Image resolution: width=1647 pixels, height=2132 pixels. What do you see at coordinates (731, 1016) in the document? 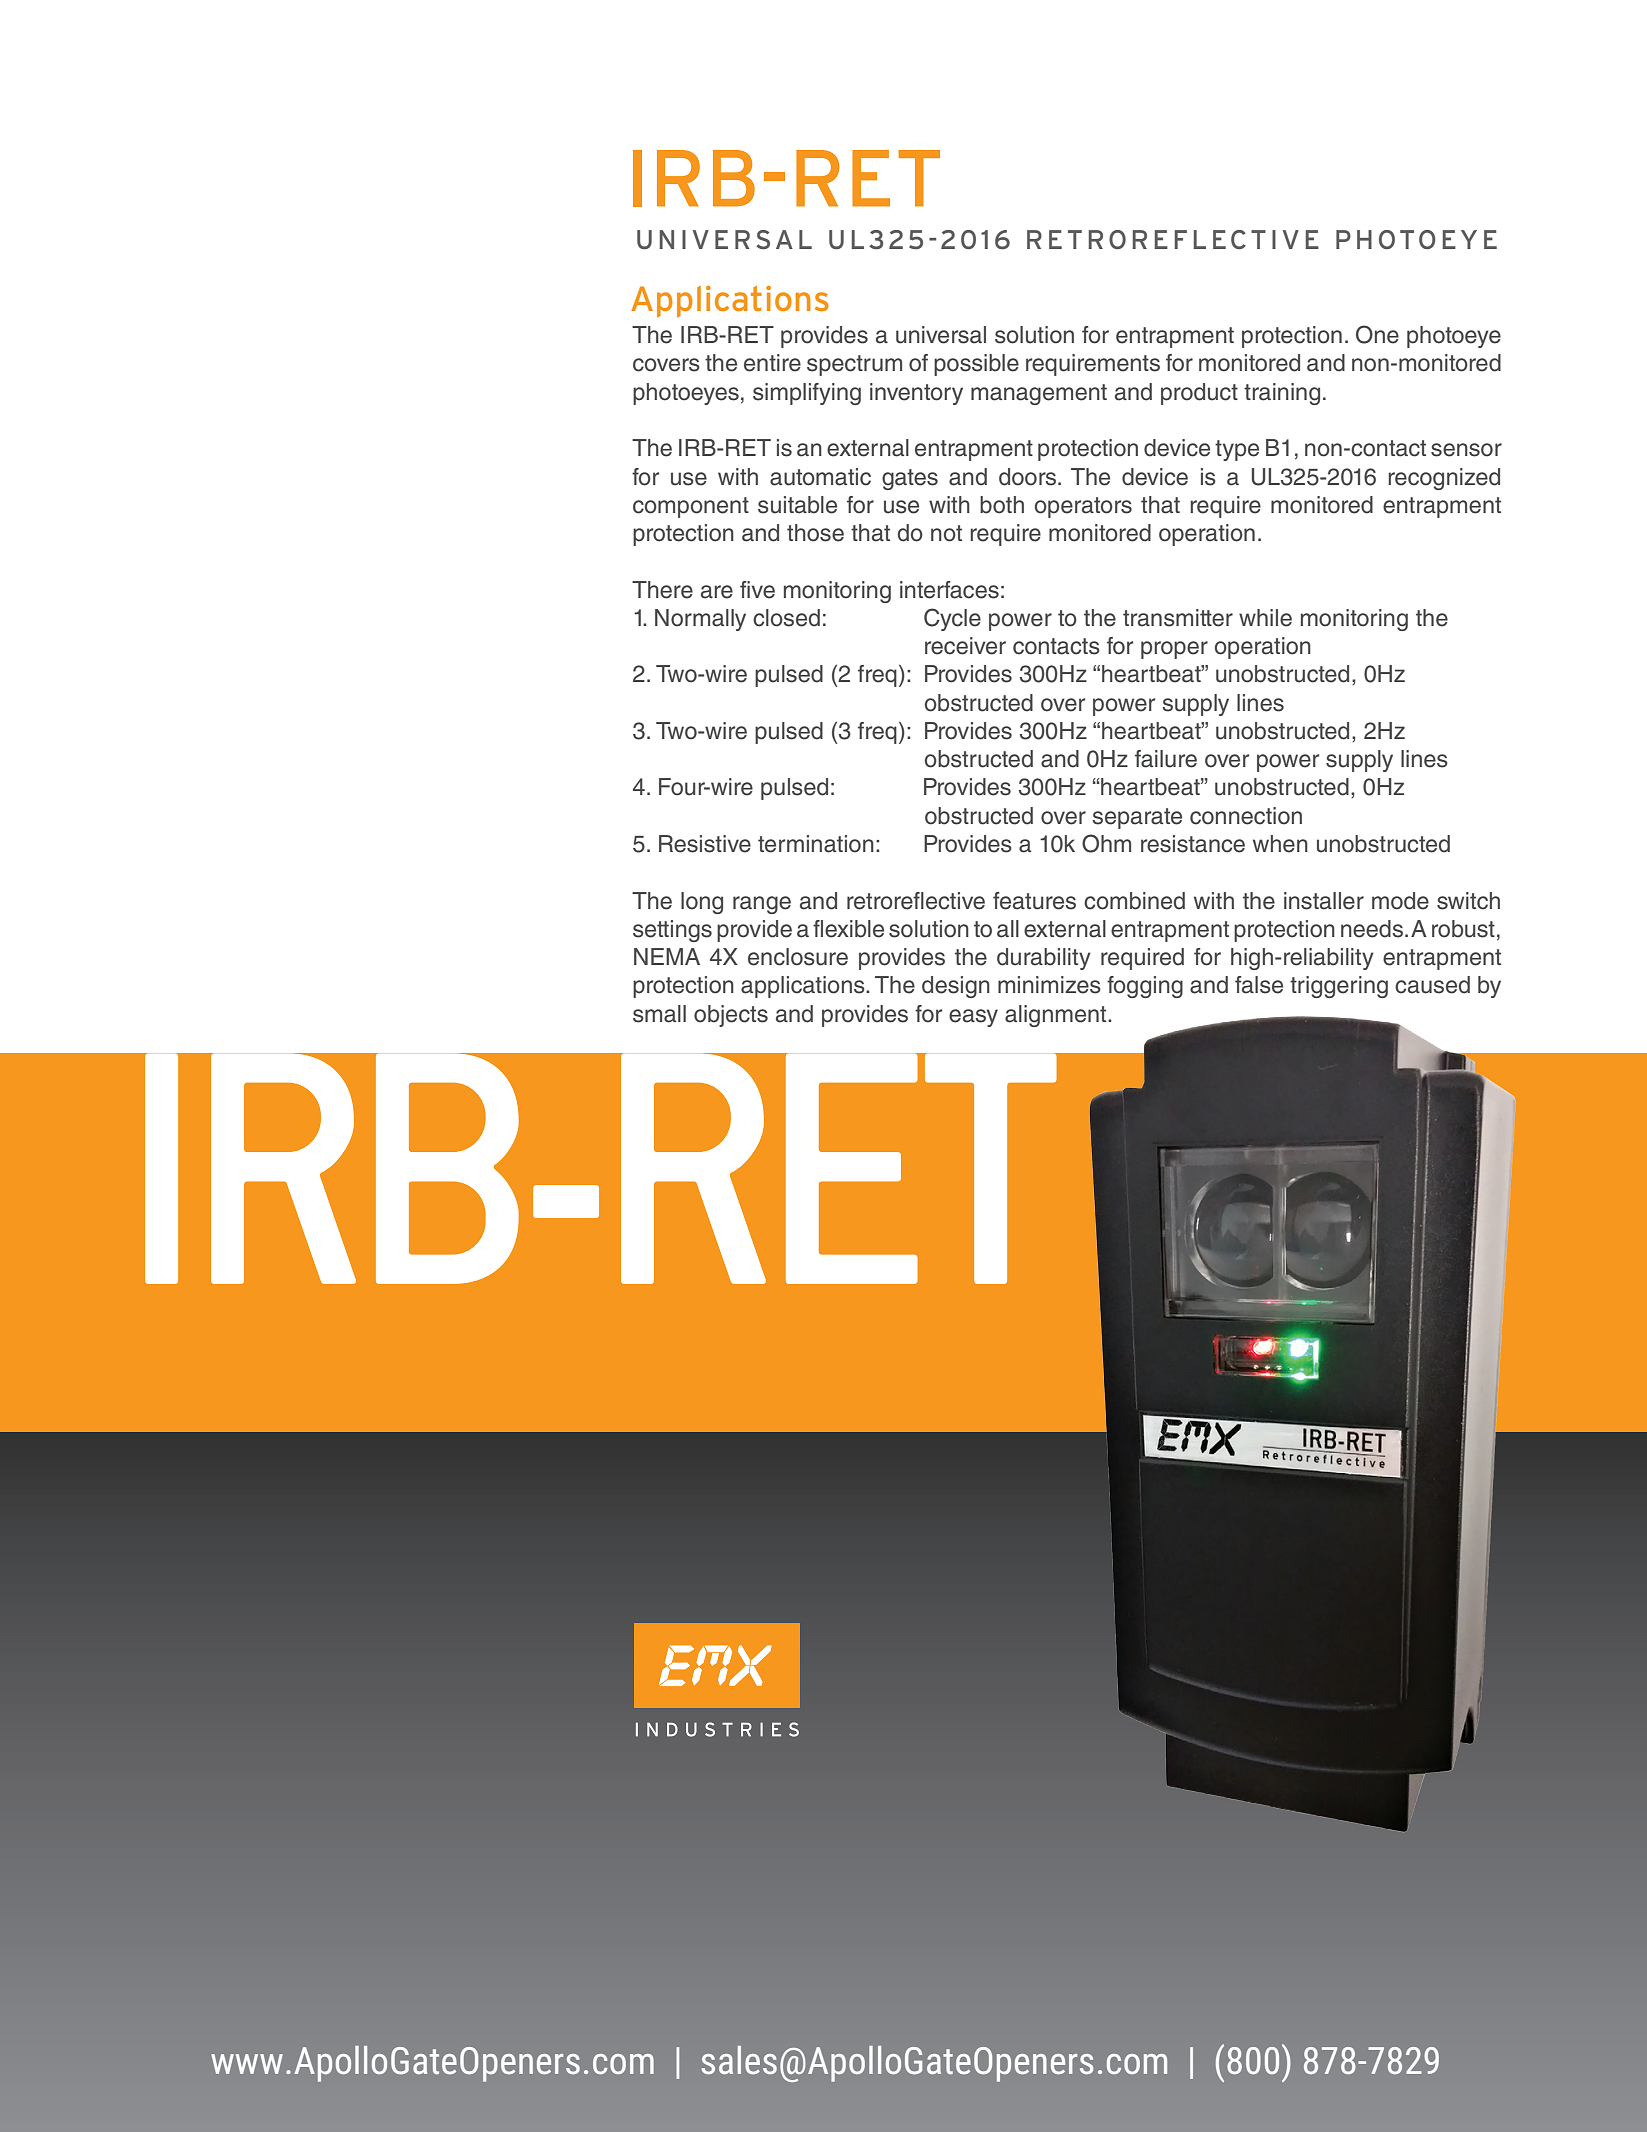
I see `objects` at bounding box center [731, 1016].
